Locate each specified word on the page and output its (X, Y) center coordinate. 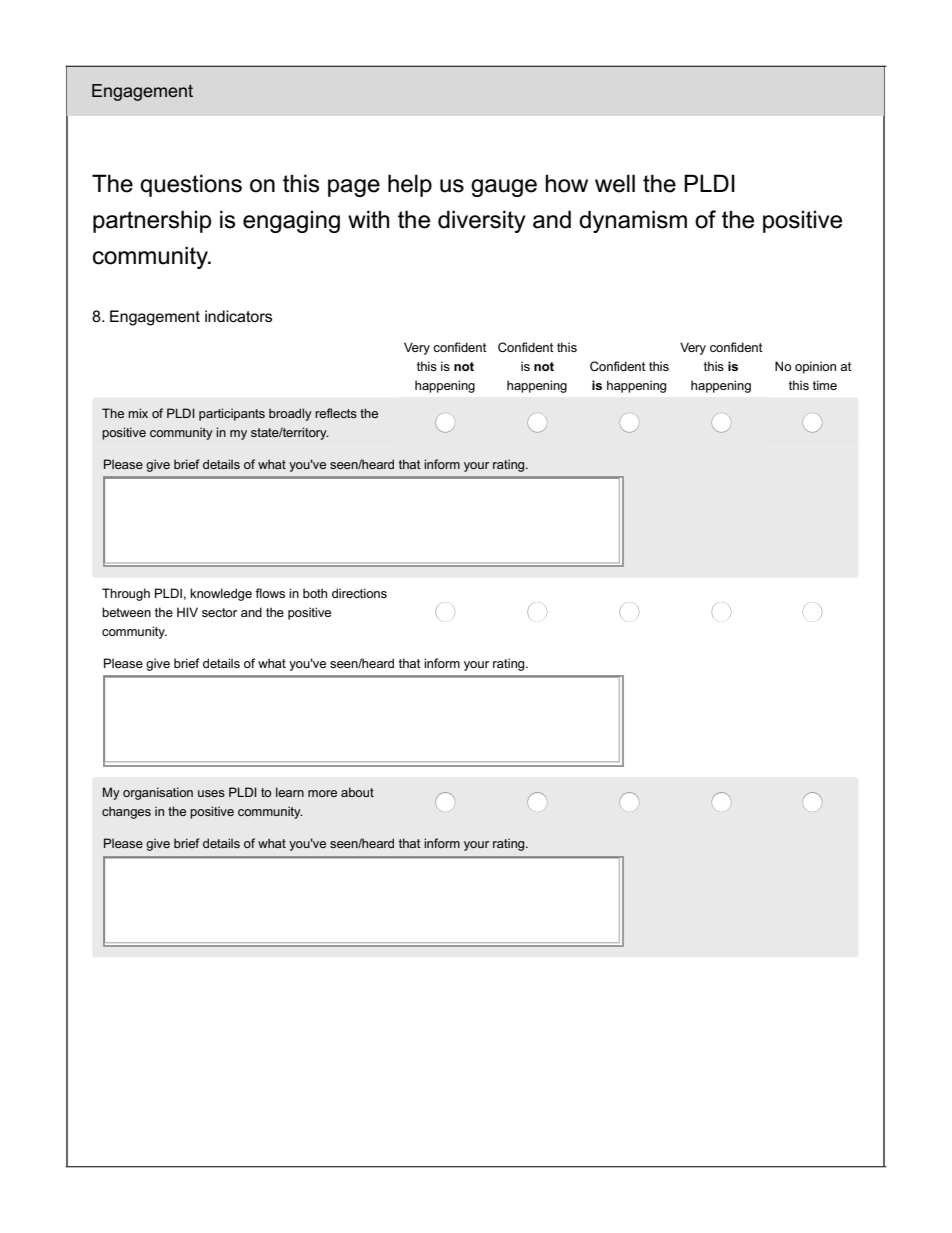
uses (211, 793)
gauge (504, 188)
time (825, 385)
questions (191, 185)
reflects (336, 413)
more (322, 793)
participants (232, 414)
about (357, 792)
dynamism (633, 221)
